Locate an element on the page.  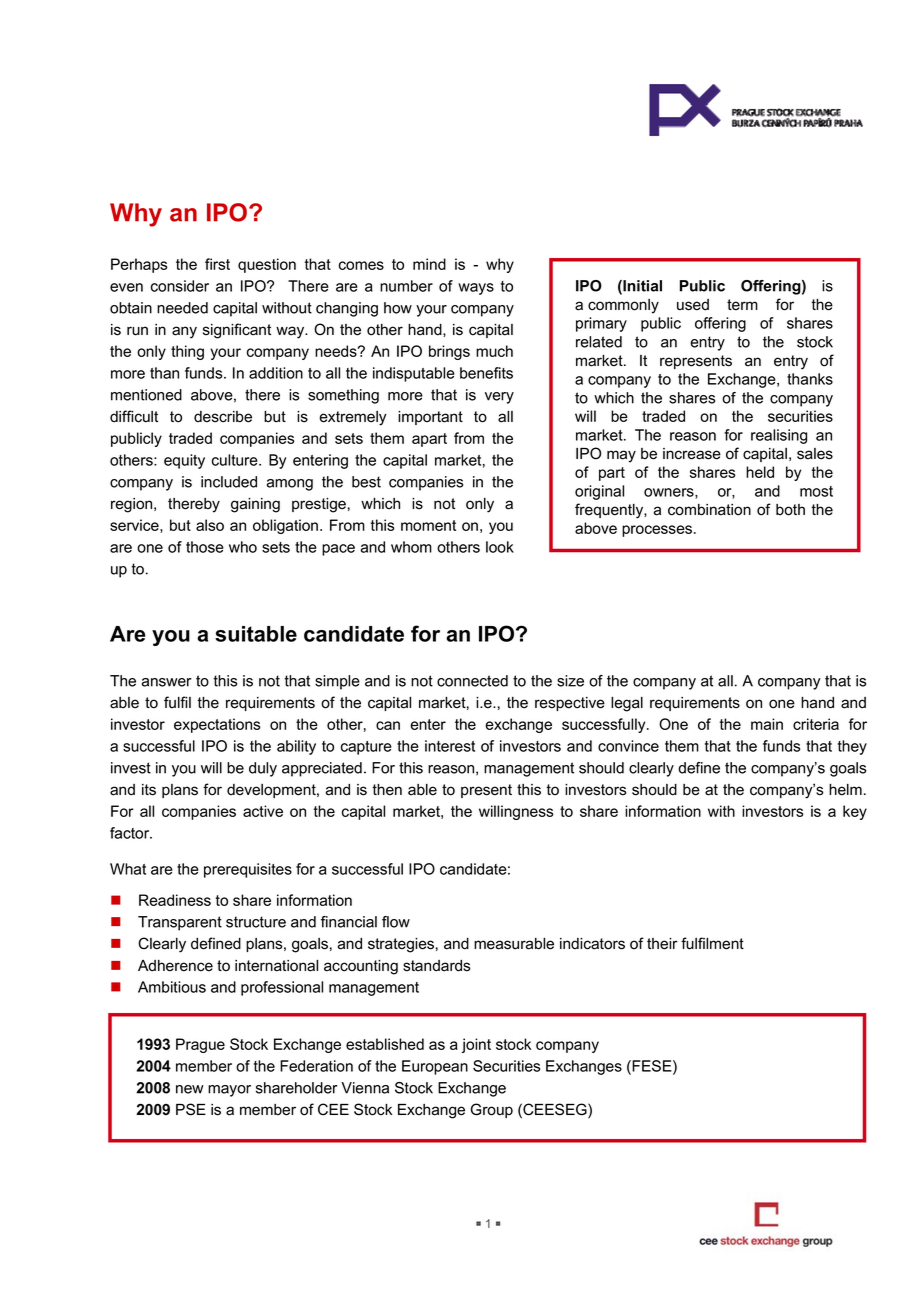
Group is located at coordinates (492, 1110).
